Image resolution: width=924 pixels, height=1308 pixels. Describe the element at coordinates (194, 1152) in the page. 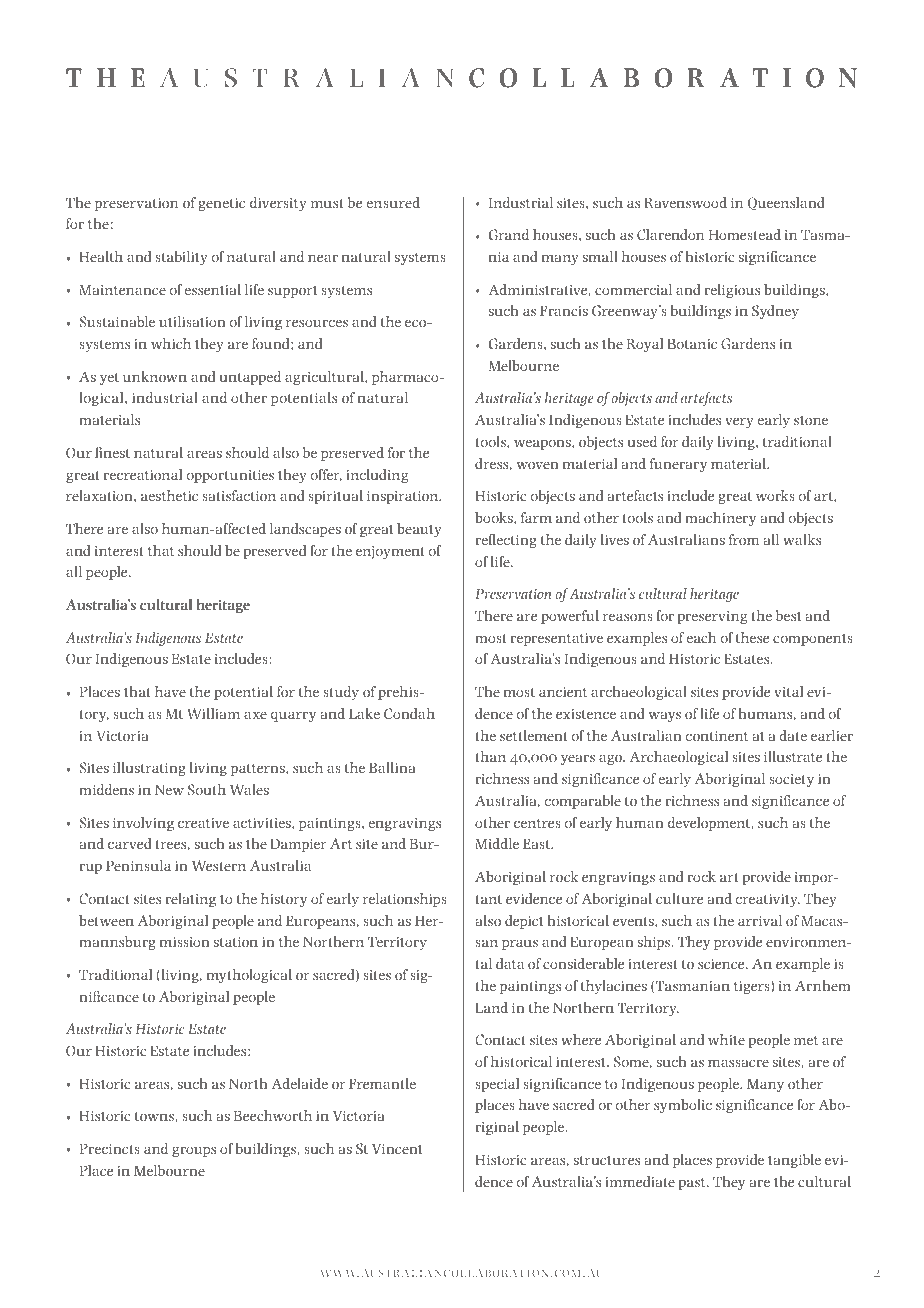

I see `groups` at that location.
